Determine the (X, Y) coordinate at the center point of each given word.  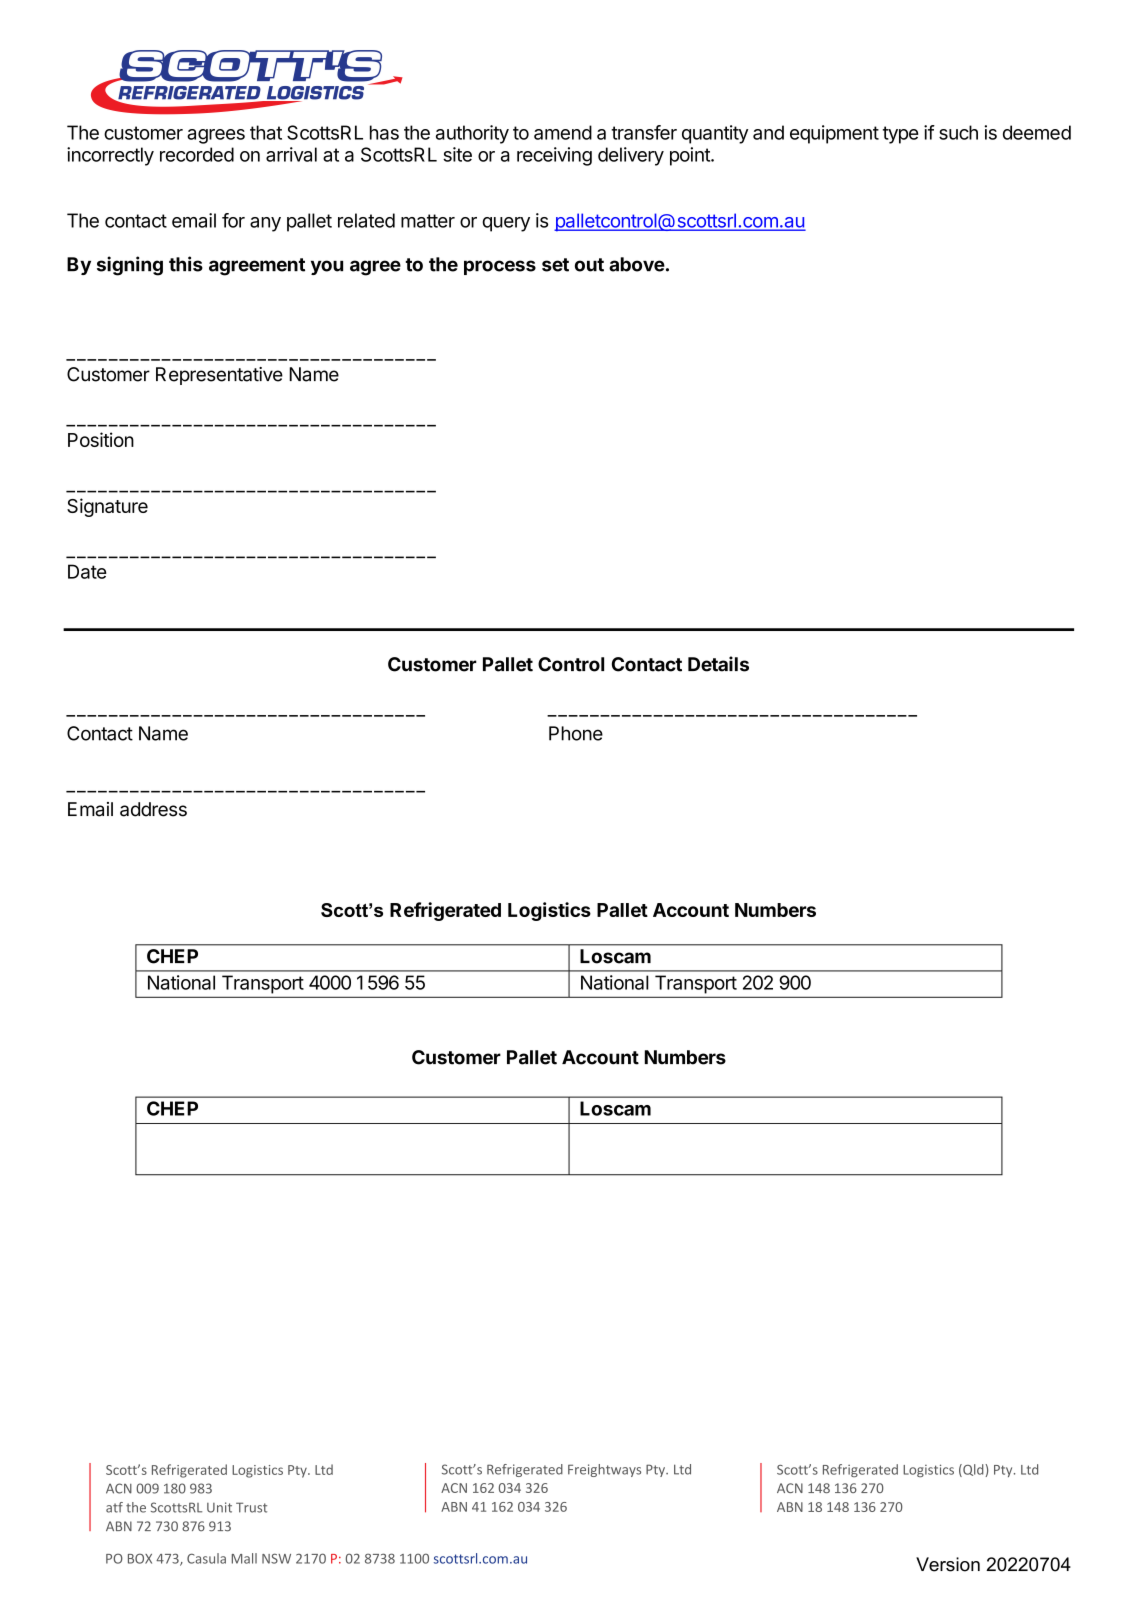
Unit (219, 1507)
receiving (554, 156)
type (901, 135)
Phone (576, 733)
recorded (197, 154)
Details (718, 664)
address (153, 809)
